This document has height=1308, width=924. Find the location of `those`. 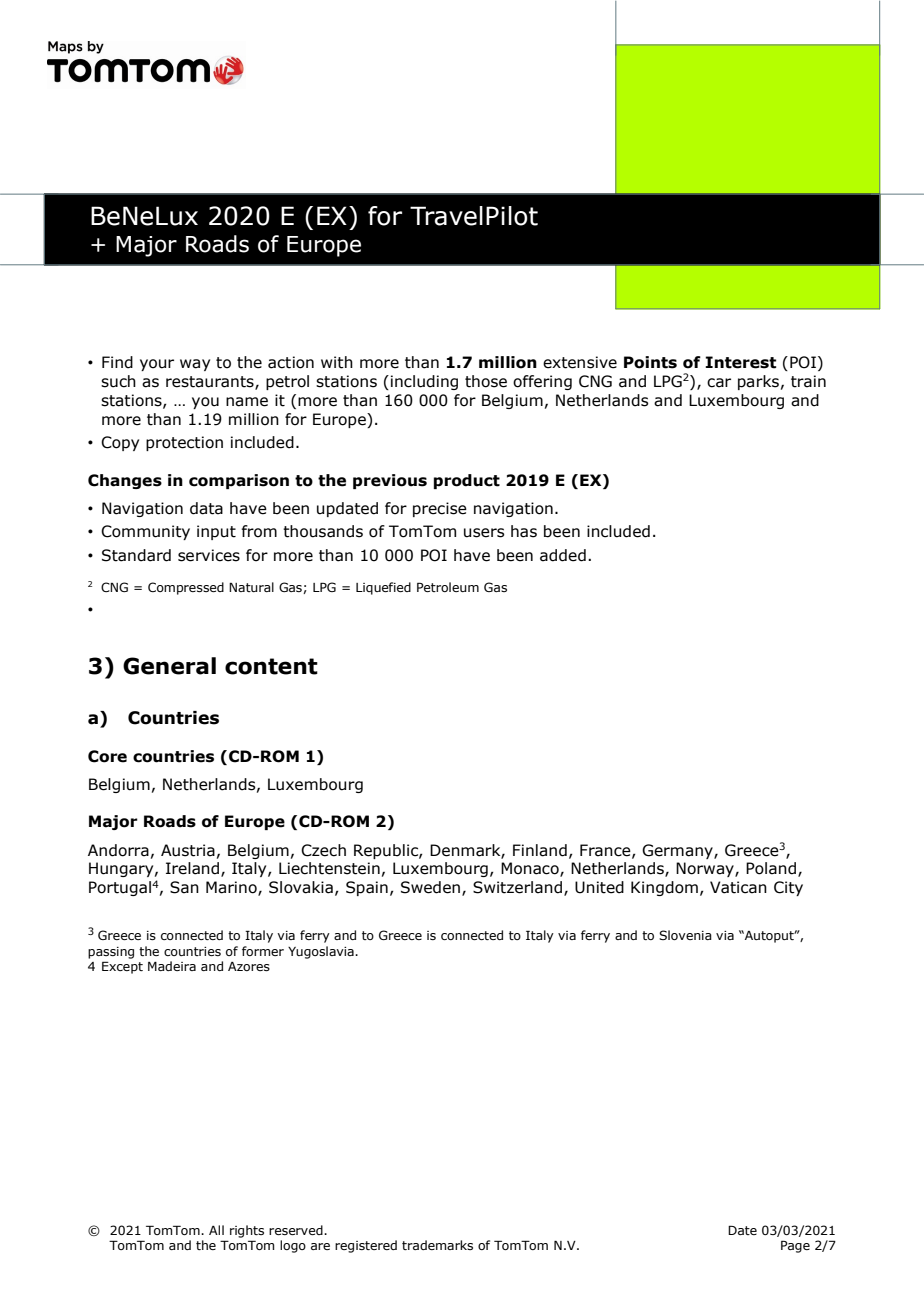

those is located at coordinates (486, 381).
